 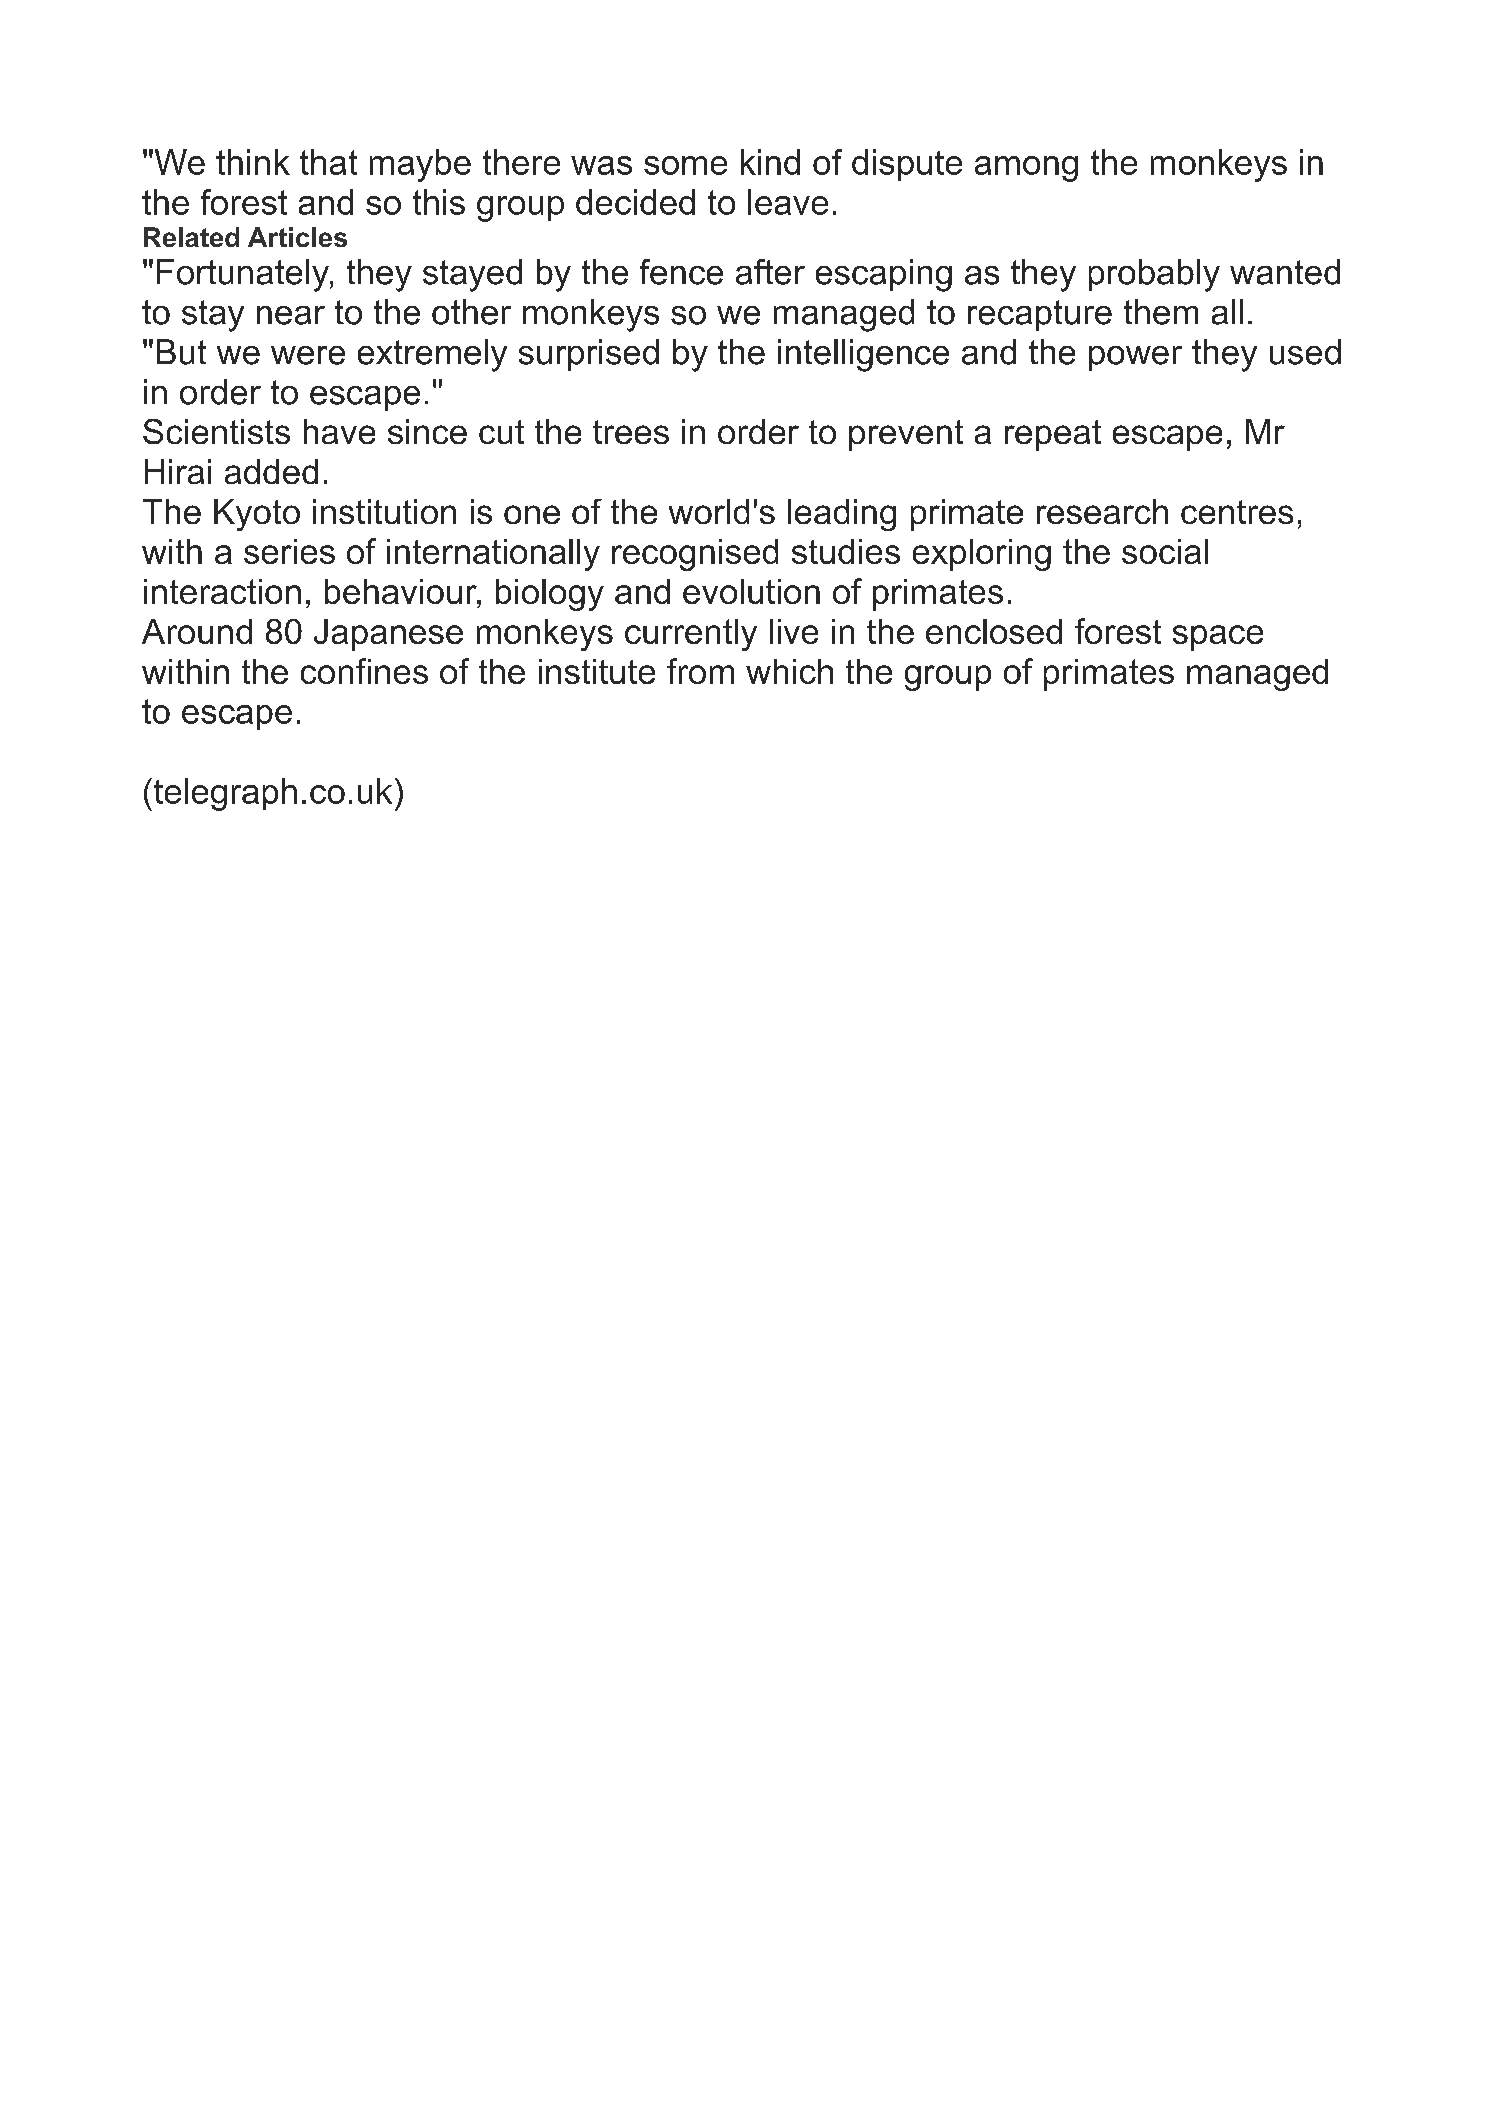 I want to click on among, so click(x=1026, y=169).
